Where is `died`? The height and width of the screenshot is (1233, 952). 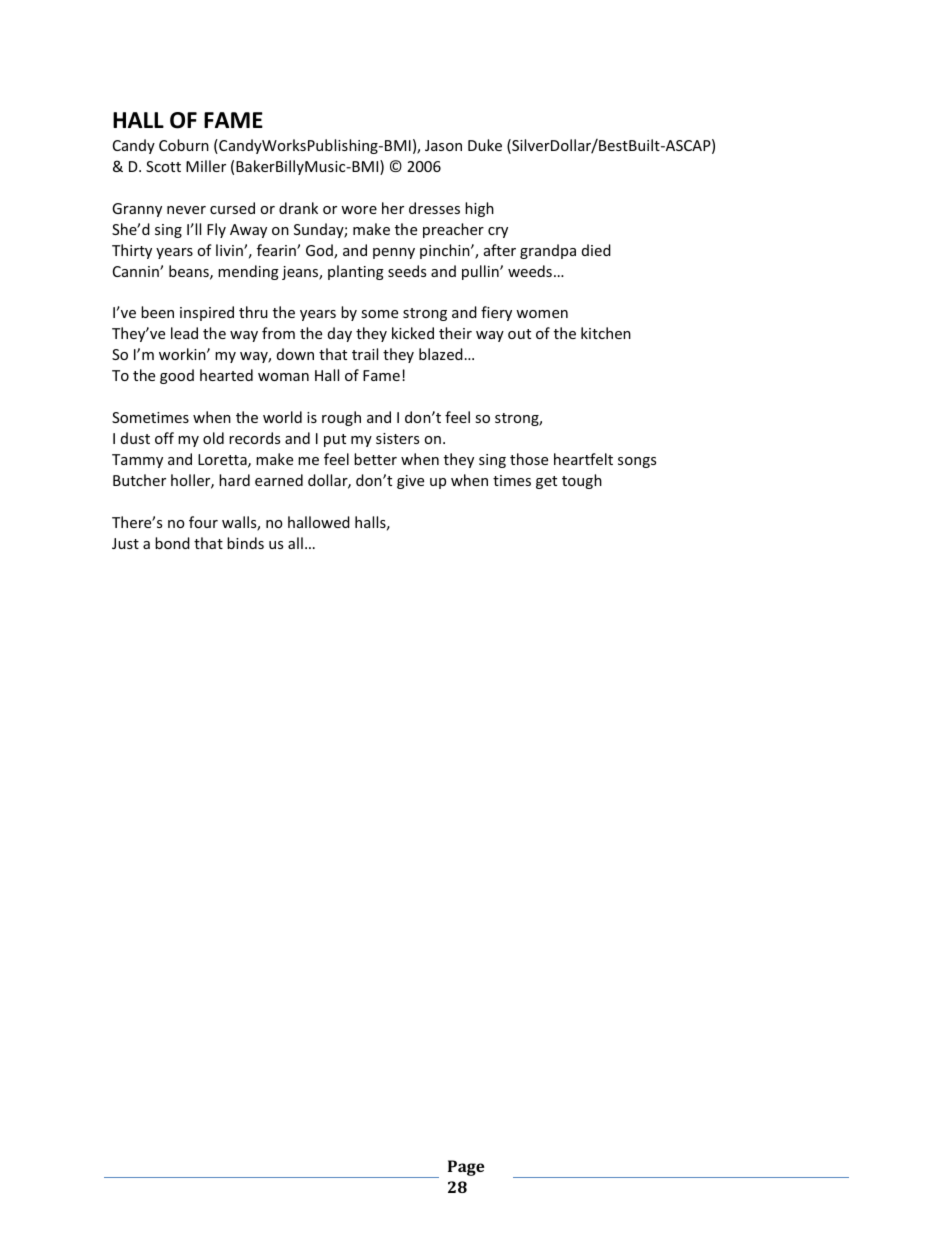 died is located at coordinates (596, 250).
